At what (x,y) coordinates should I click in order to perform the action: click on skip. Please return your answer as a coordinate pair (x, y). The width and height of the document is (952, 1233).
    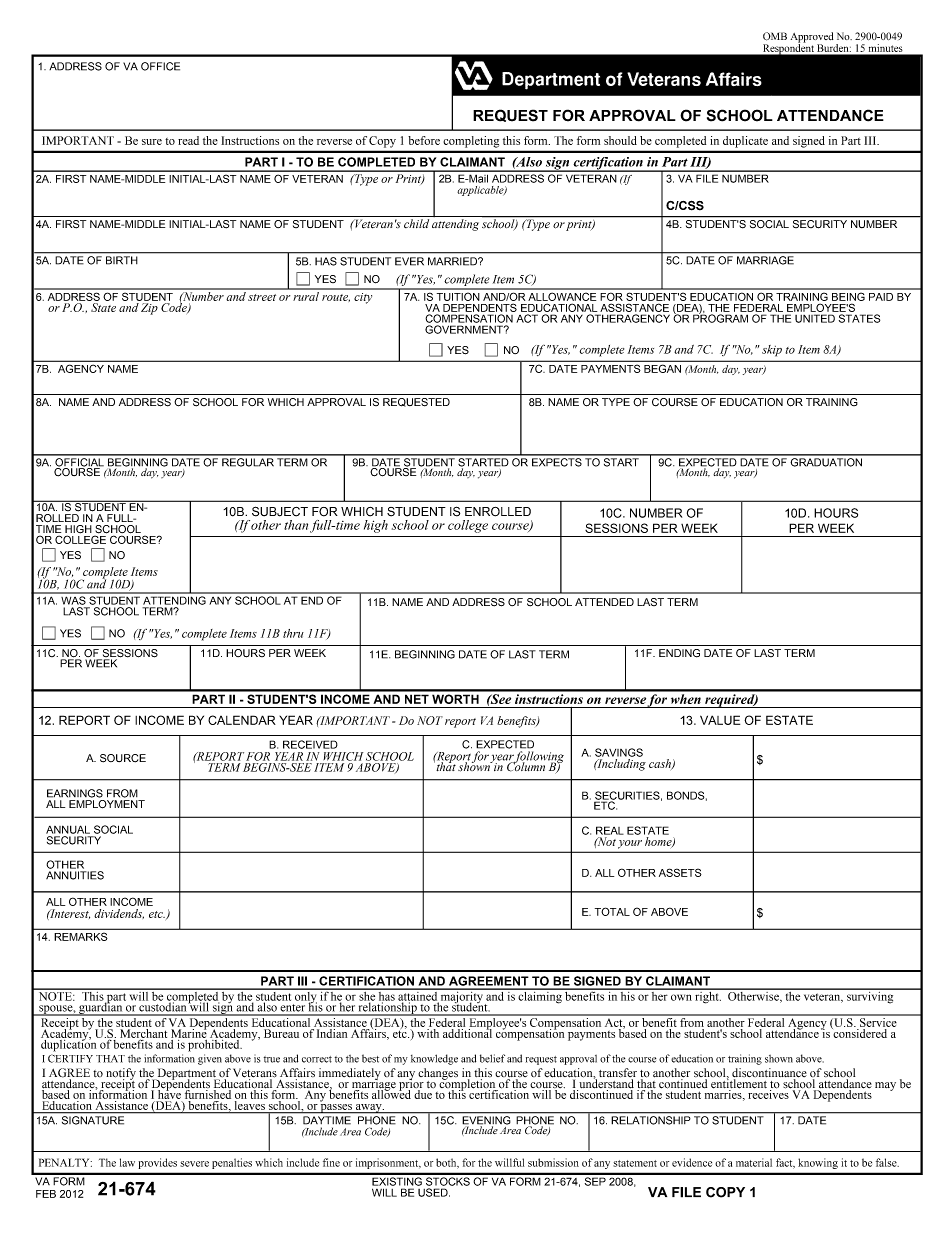
    Looking at the image, I should click on (772, 351).
